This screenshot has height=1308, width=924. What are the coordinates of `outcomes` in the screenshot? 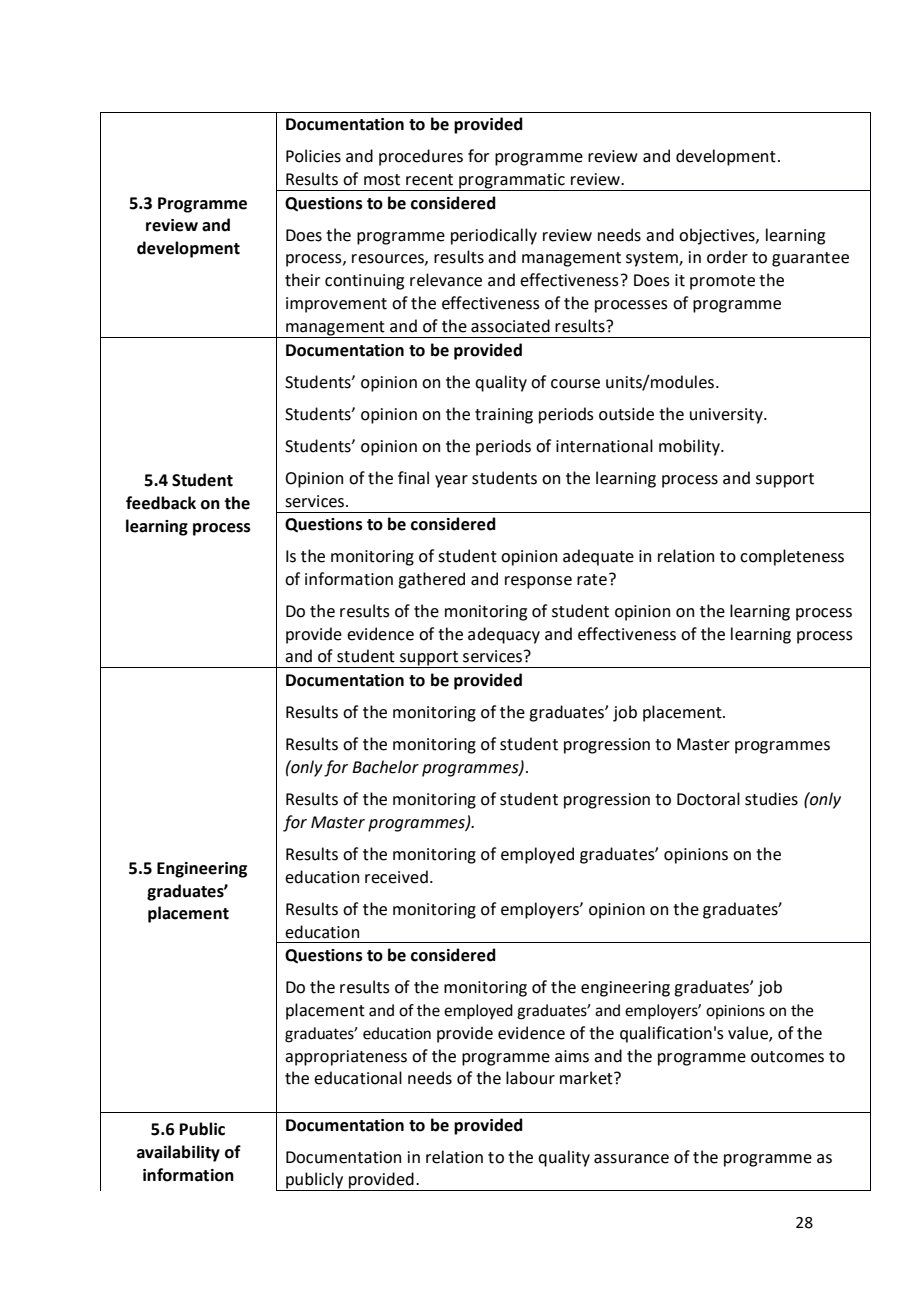 It's located at (787, 1057).
